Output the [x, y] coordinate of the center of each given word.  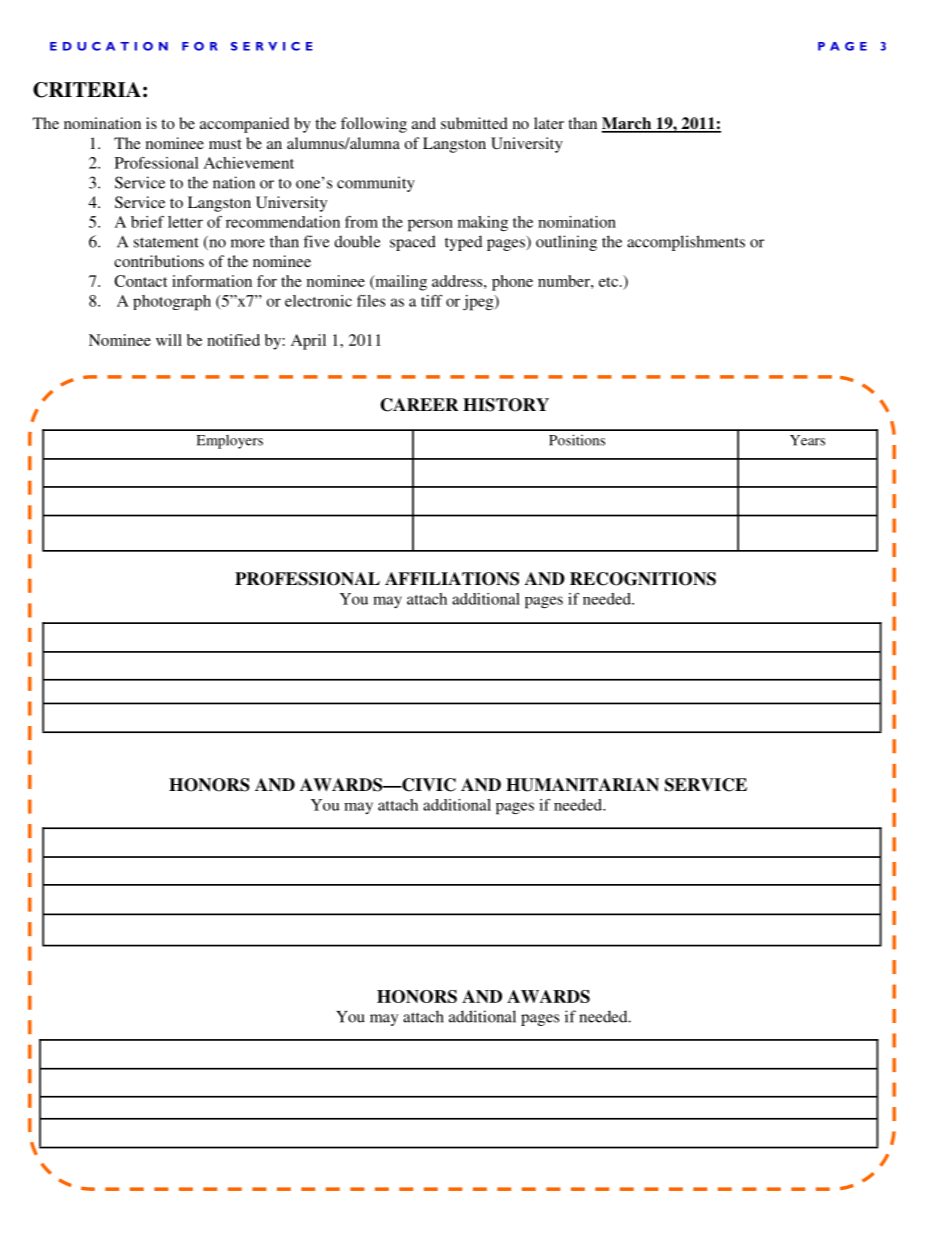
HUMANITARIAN [582, 785]
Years [807, 440]
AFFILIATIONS [452, 579]
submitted [474, 123]
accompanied [244, 125]
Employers [230, 442]
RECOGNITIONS [643, 579]
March [628, 124]
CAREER [419, 405]
